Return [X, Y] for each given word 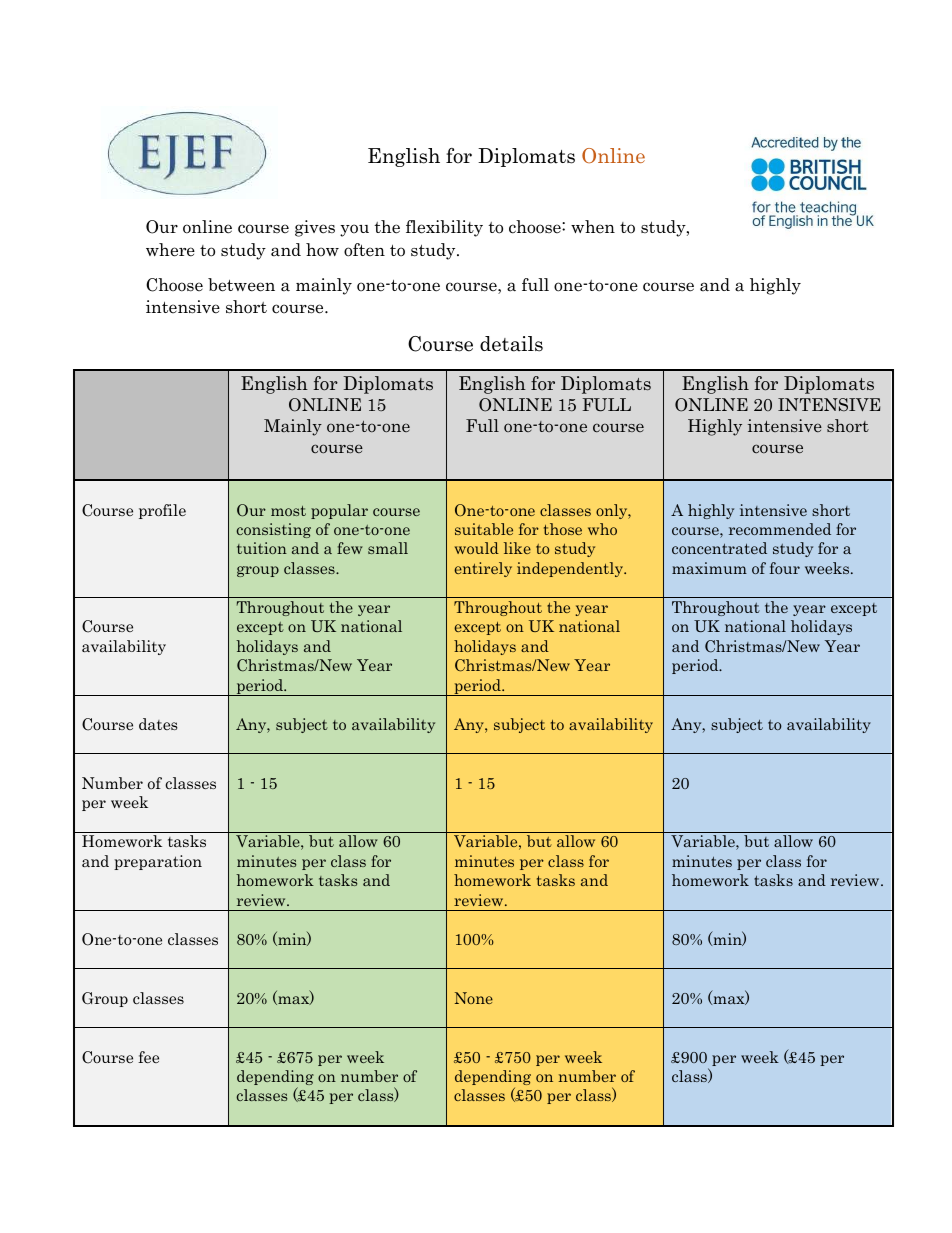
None [474, 998]
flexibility [444, 228]
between [241, 285]
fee [148, 1057]
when [593, 227]
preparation [158, 862]
